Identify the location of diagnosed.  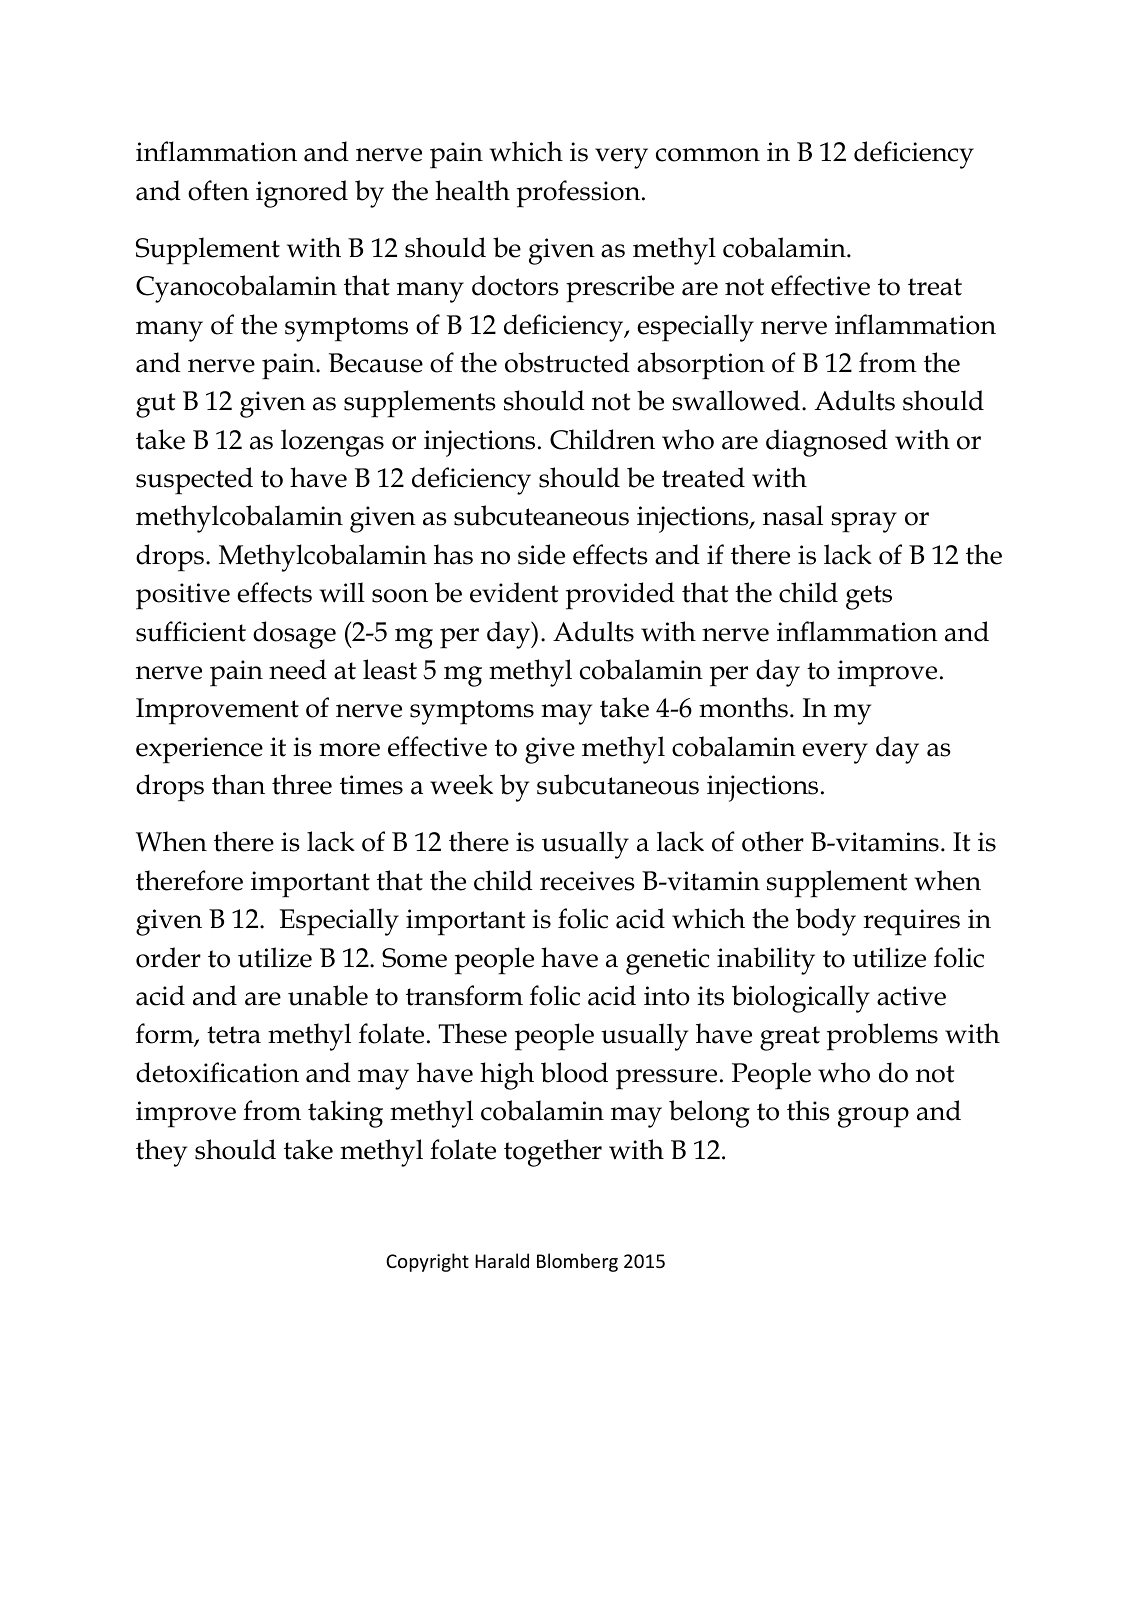
(827, 443).
